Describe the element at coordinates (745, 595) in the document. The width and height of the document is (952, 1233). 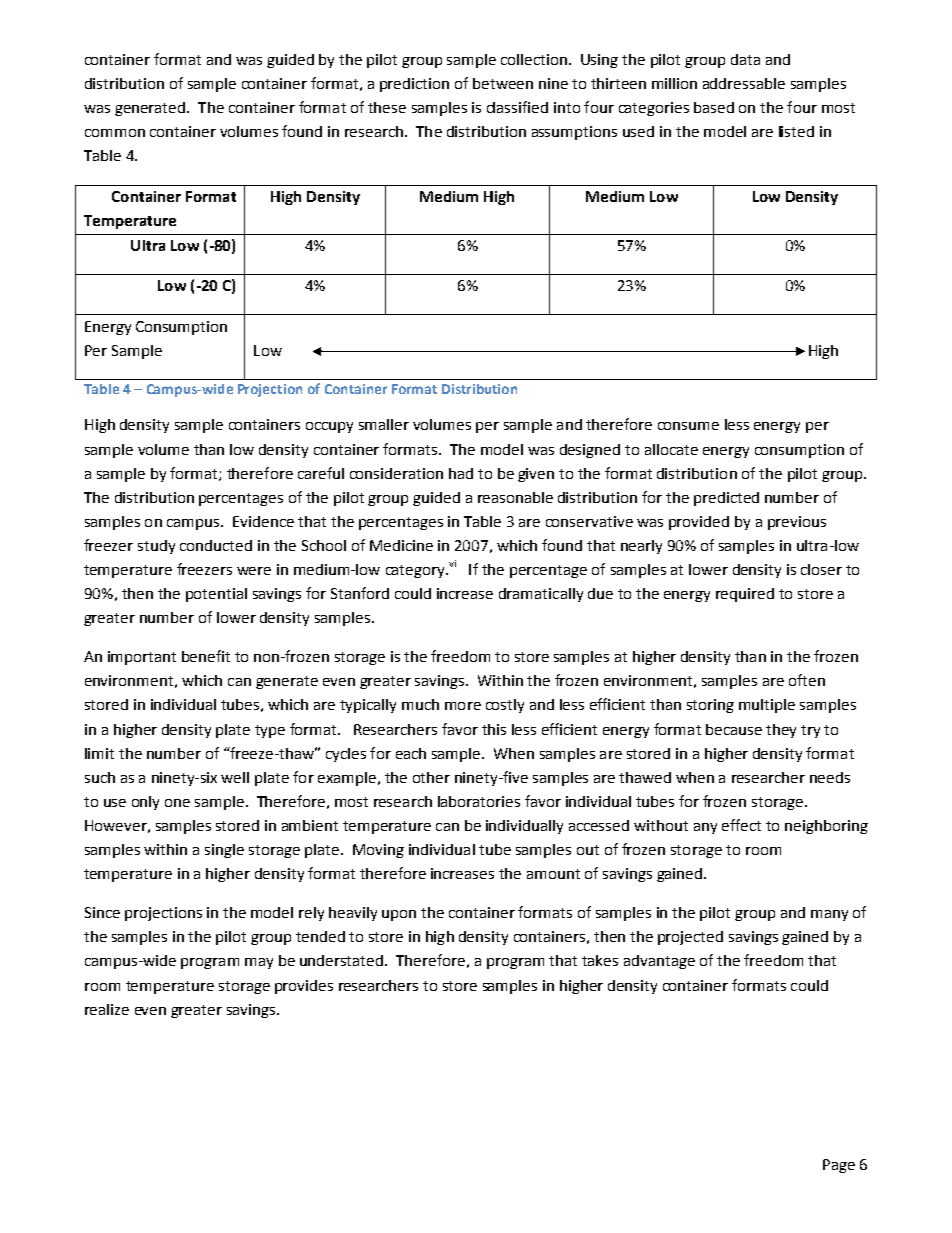
I see `required` at that location.
